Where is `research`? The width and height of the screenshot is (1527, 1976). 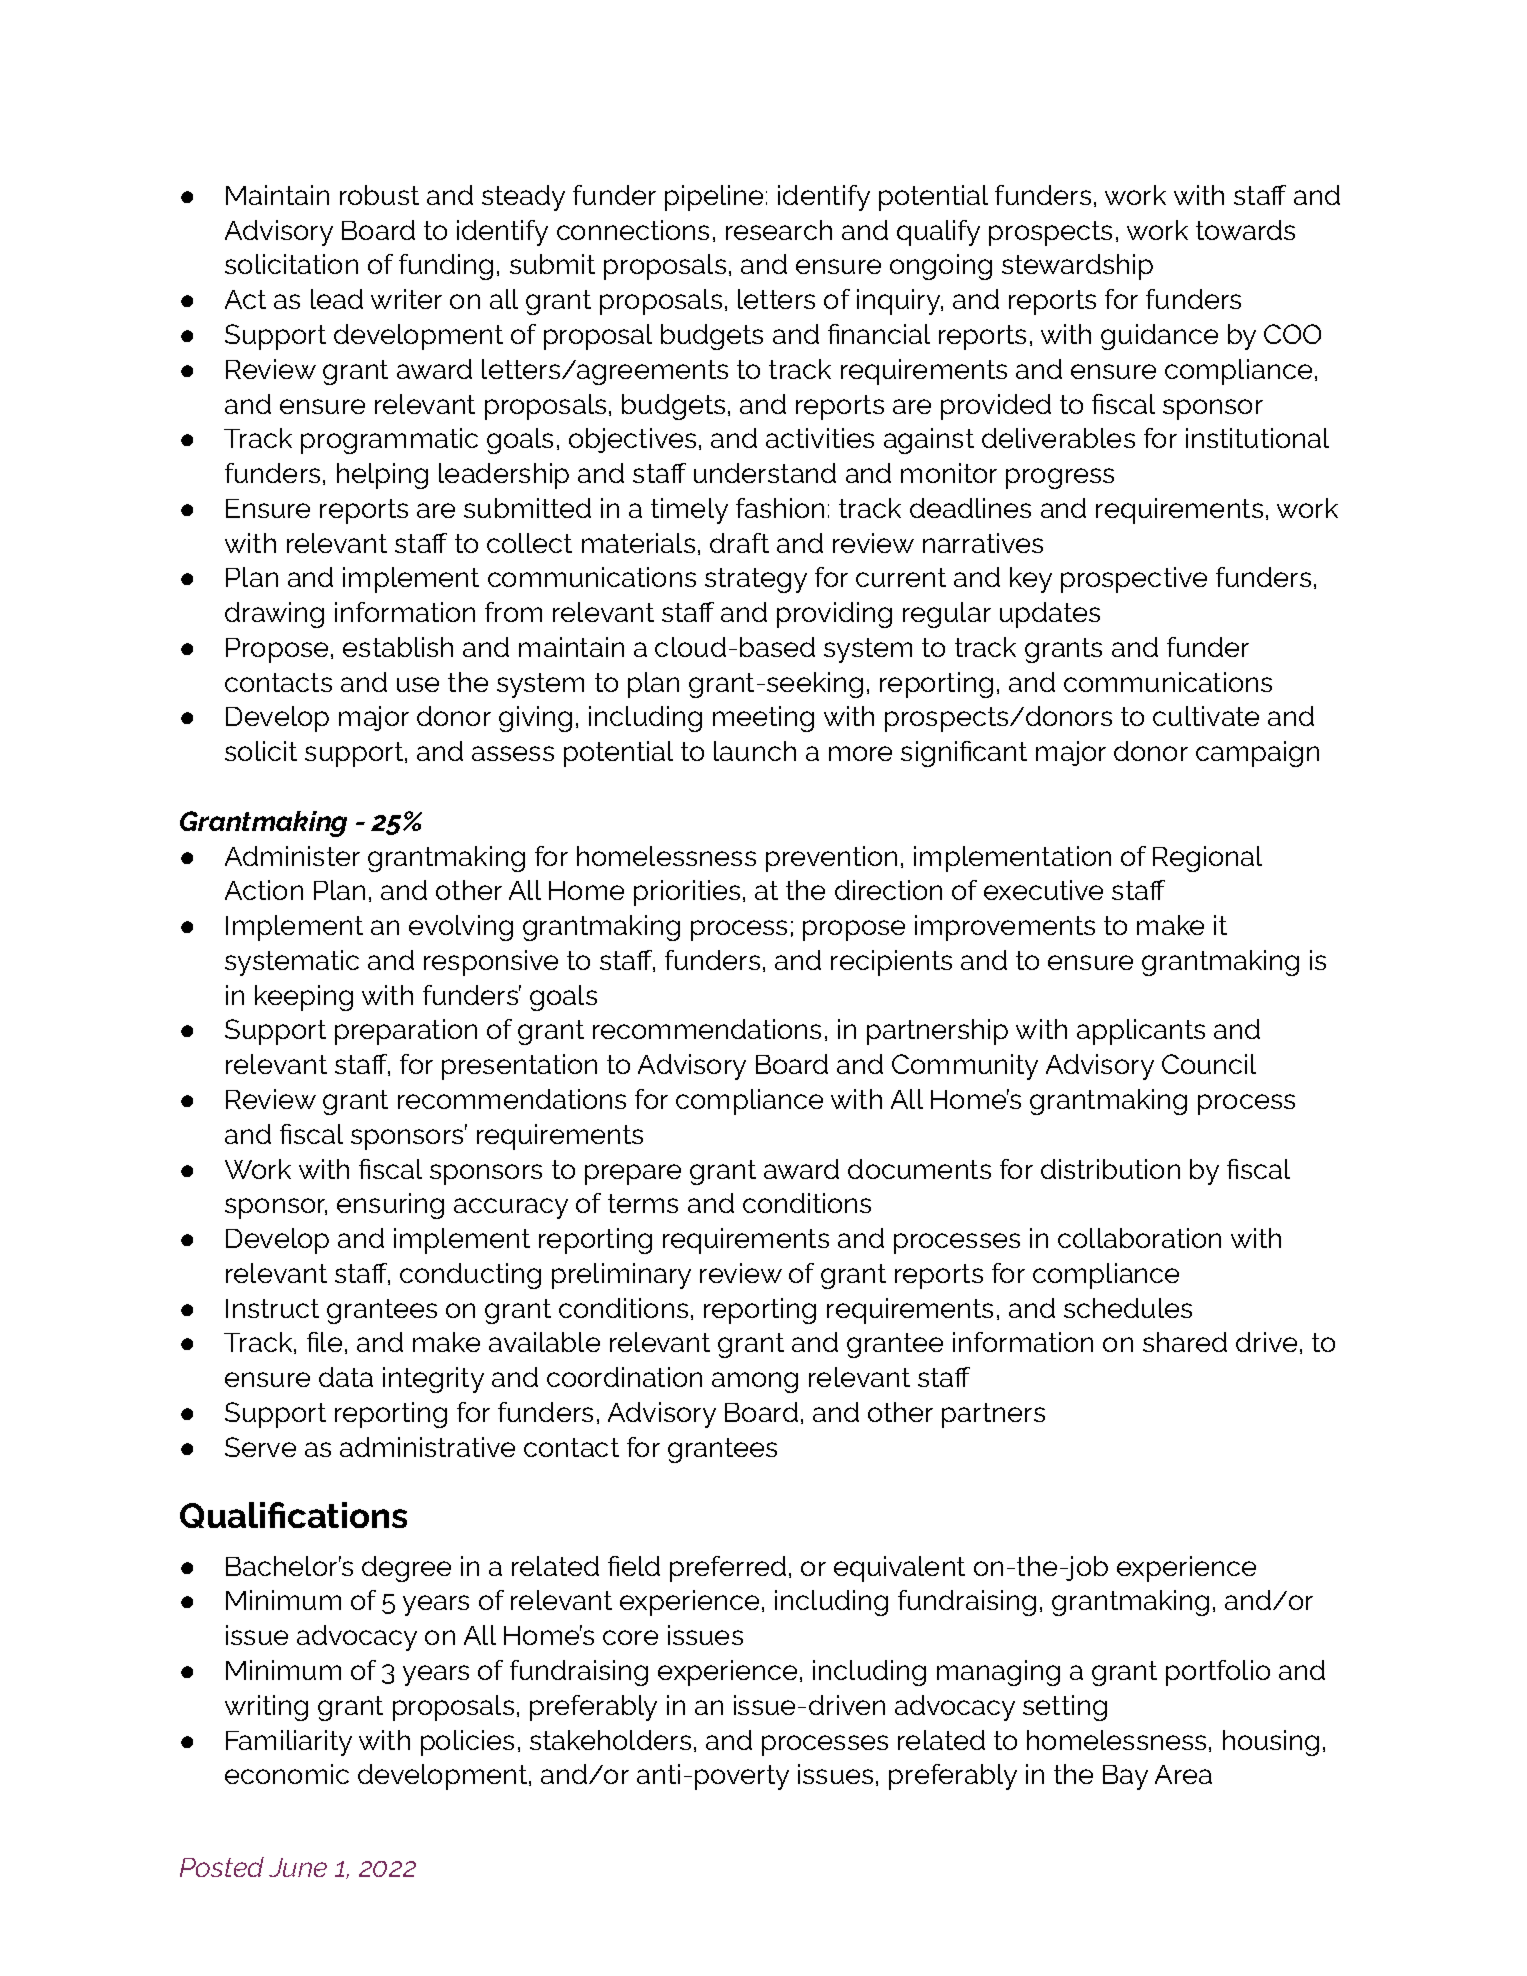 research is located at coordinates (779, 230).
